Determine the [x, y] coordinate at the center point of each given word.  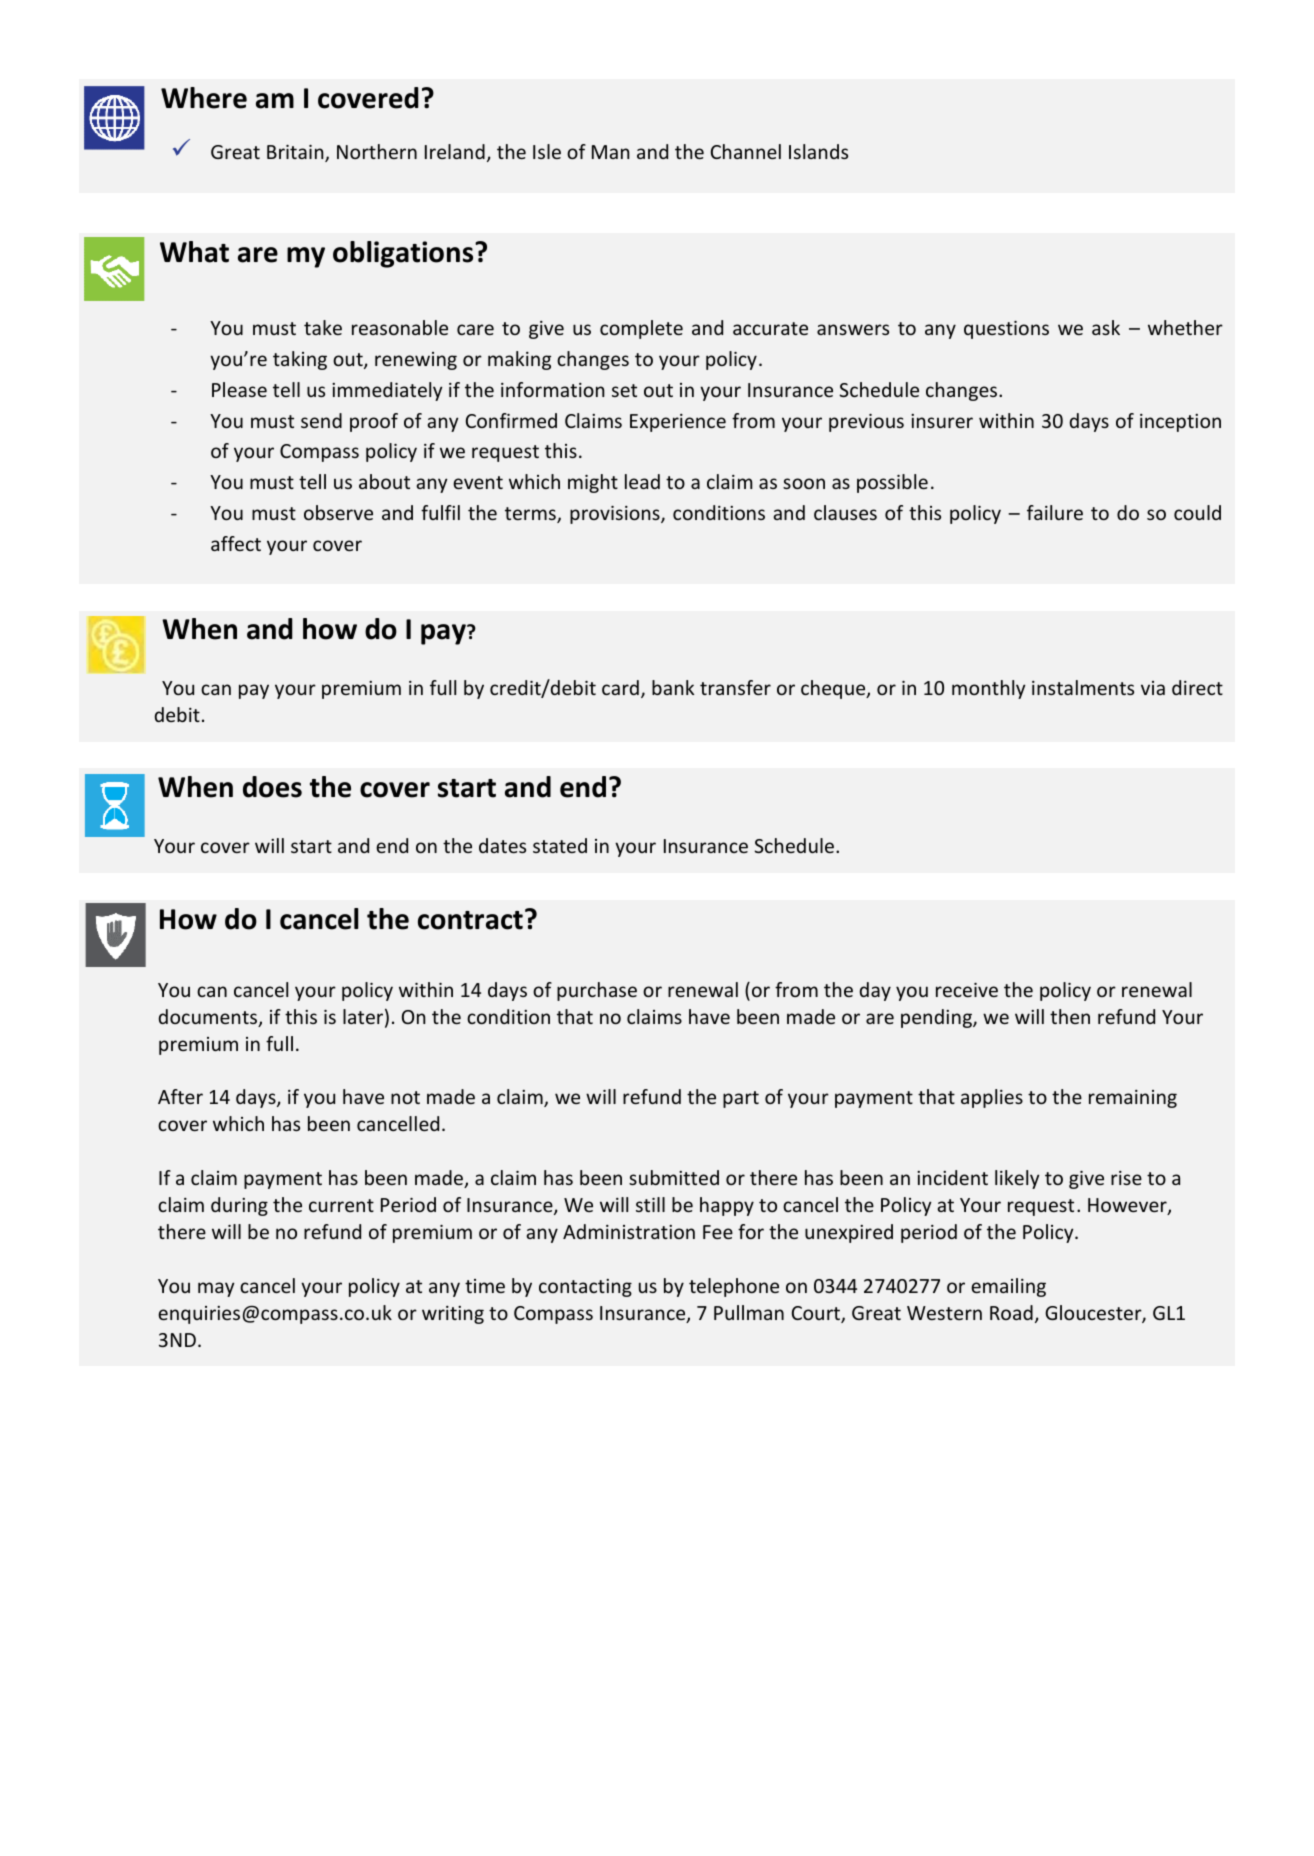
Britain [296, 153]
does [272, 787]
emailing [1008, 1287]
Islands [818, 151]
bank [673, 687]
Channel [746, 151]
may [216, 1289]
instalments [1083, 687]
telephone [734, 1287]
